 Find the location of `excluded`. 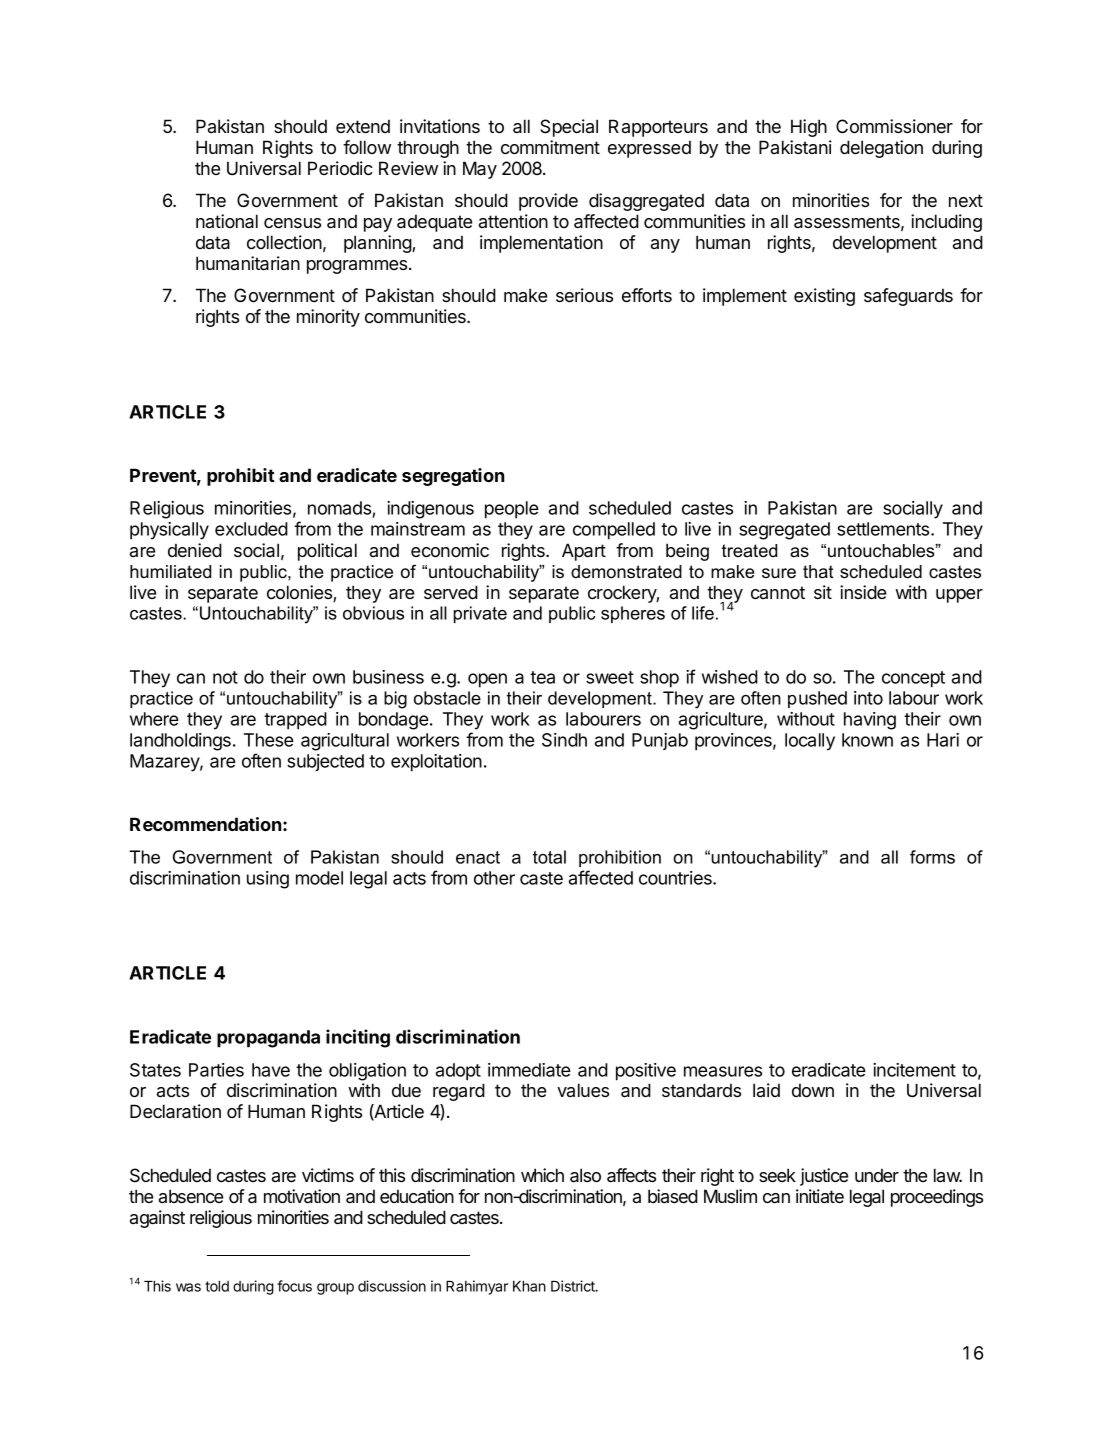

excluded is located at coordinates (251, 529).
